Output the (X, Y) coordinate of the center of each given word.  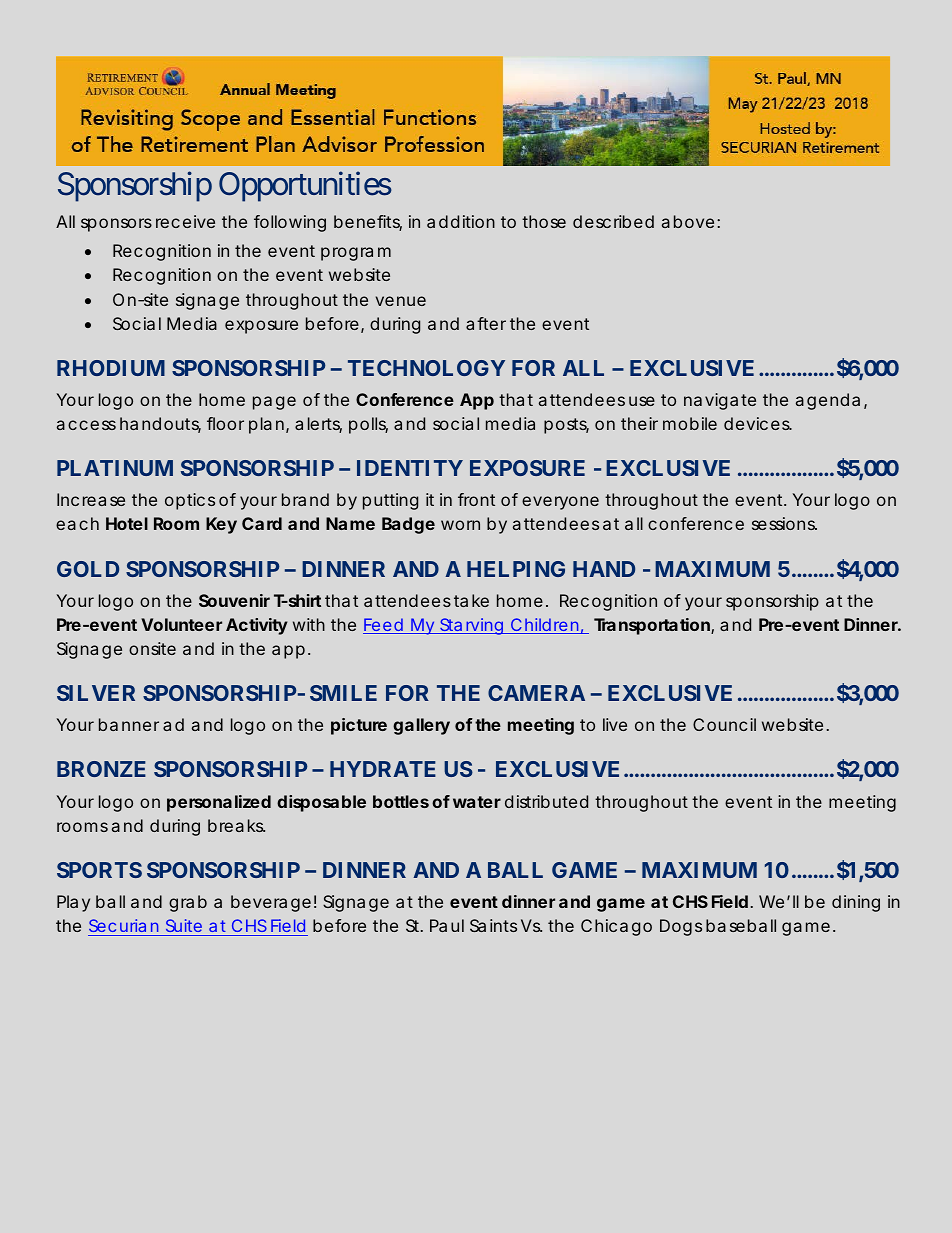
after (486, 323)
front (476, 499)
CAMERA (536, 693)
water (477, 802)
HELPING (516, 569)
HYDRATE (383, 769)
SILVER (96, 693)
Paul (447, 925)
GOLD (88, 569)
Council (724, 724)
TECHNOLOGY (426, 368)
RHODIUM (111, 368)
